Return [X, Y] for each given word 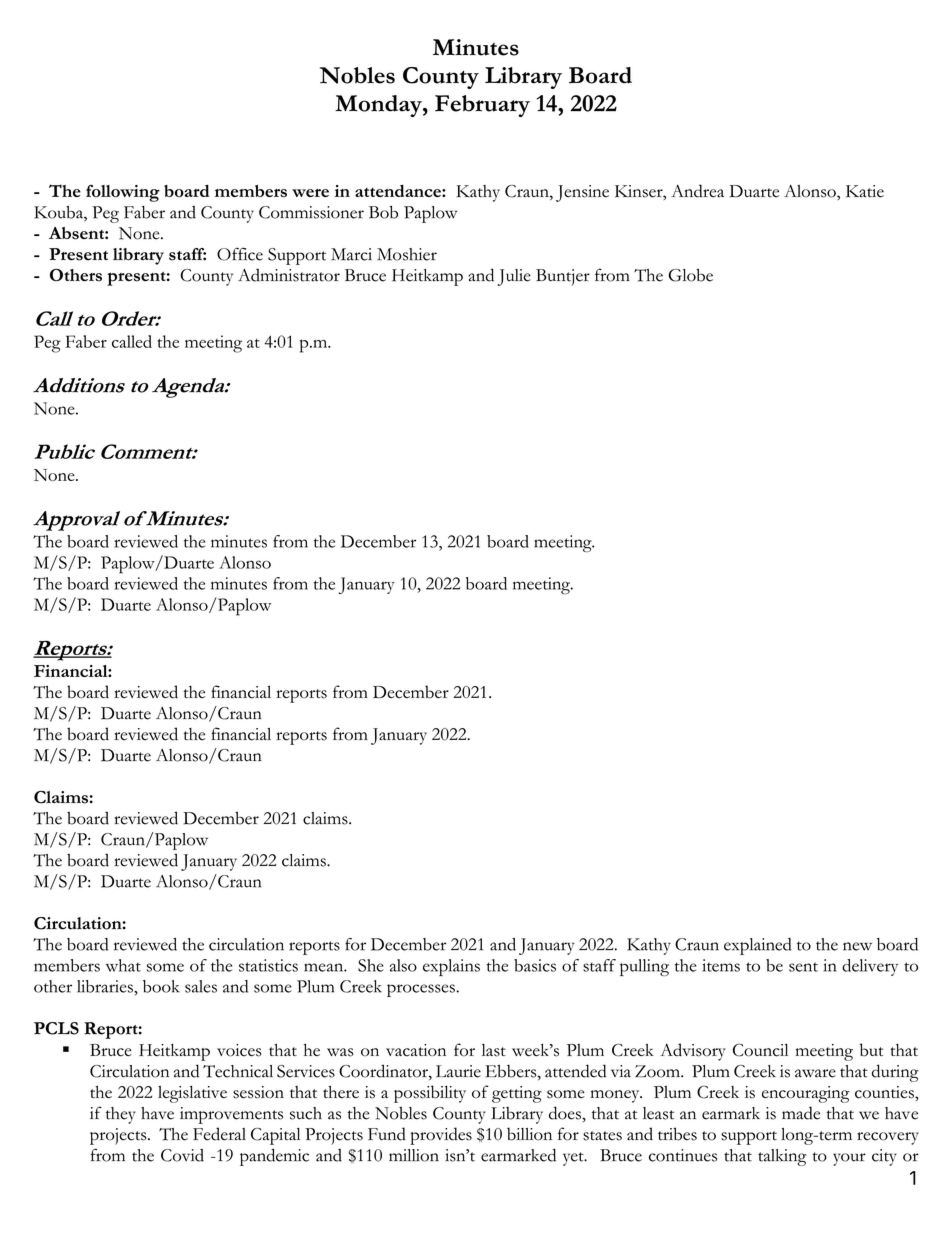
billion [529, 1134]
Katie [865, 191]
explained [757, 946]
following [123, 193]
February [482, 106]
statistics [268, 965]
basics [535, 965]
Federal [219, 1134]
